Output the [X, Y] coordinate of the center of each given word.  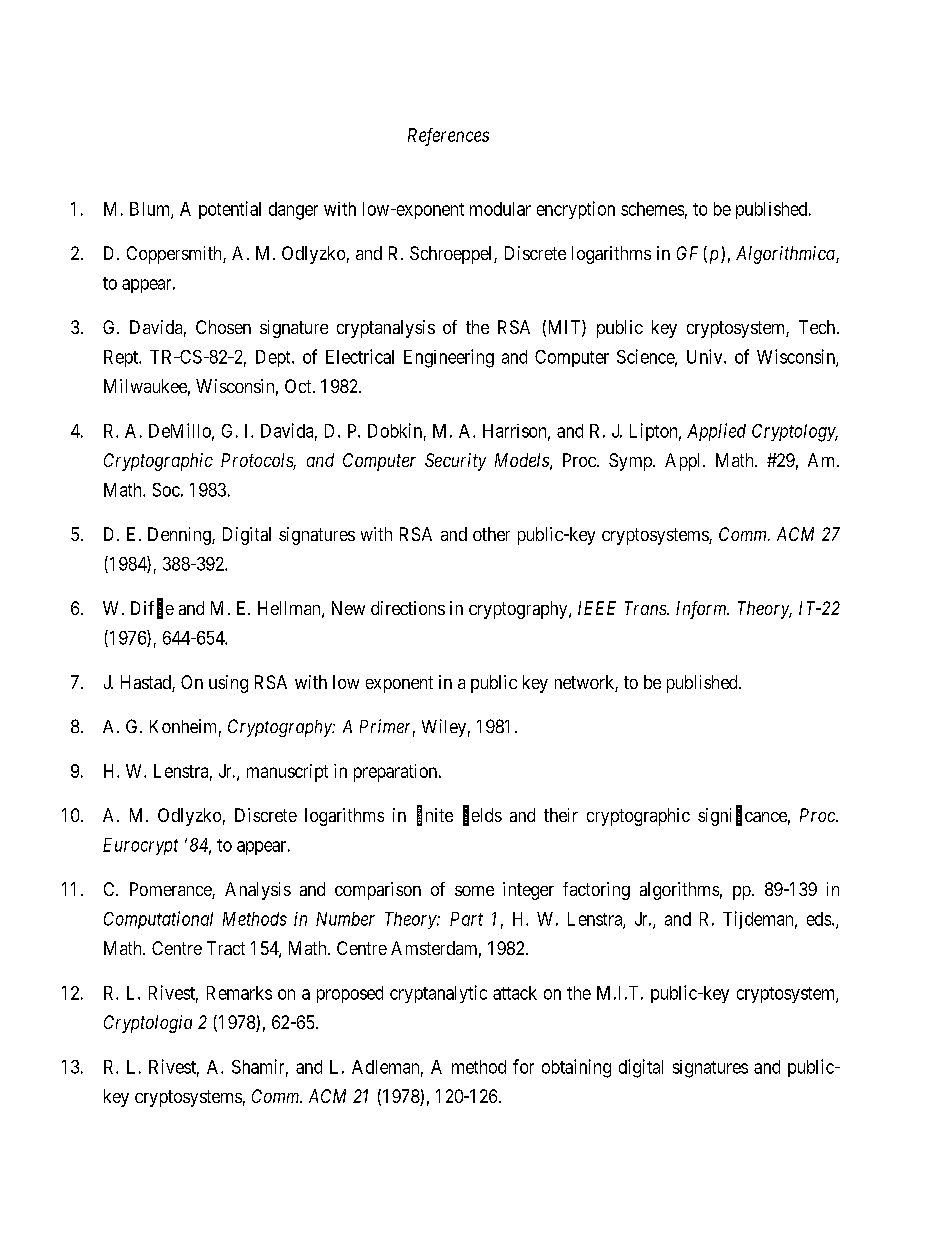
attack [515, 993]
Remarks [239, 993]
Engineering [449, 358]
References [448, 137]
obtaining [576, 1068]
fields [482, 816]
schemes [652, 209]
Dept [274, 358]
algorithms [679, 891]
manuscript [287, 773]
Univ [706, 356]
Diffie [152, 609]
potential [230, 210]
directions [408, 608]
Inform [702, 610]
